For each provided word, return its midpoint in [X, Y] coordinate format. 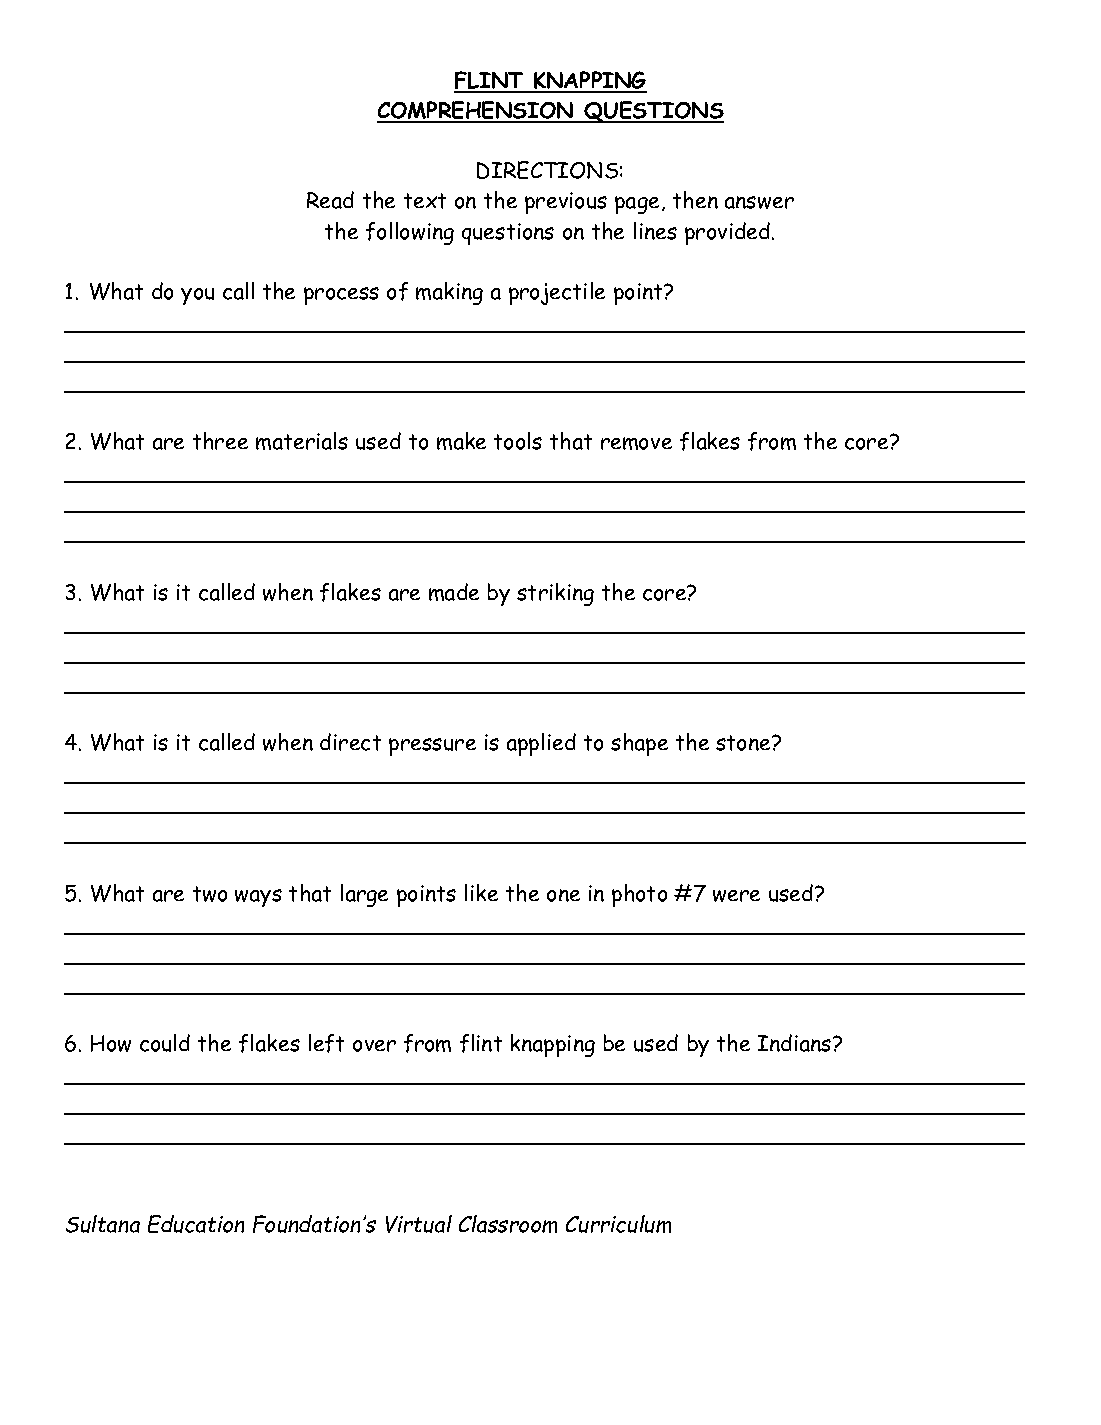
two [210, 894]
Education [196, 1224]
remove [636, 443]
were [736, 896]
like [481, 892]
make [461, 441]
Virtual [419, 1224]
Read [330, 200]
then [695, 200]
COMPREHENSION [476, 111]
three [220, 441]
